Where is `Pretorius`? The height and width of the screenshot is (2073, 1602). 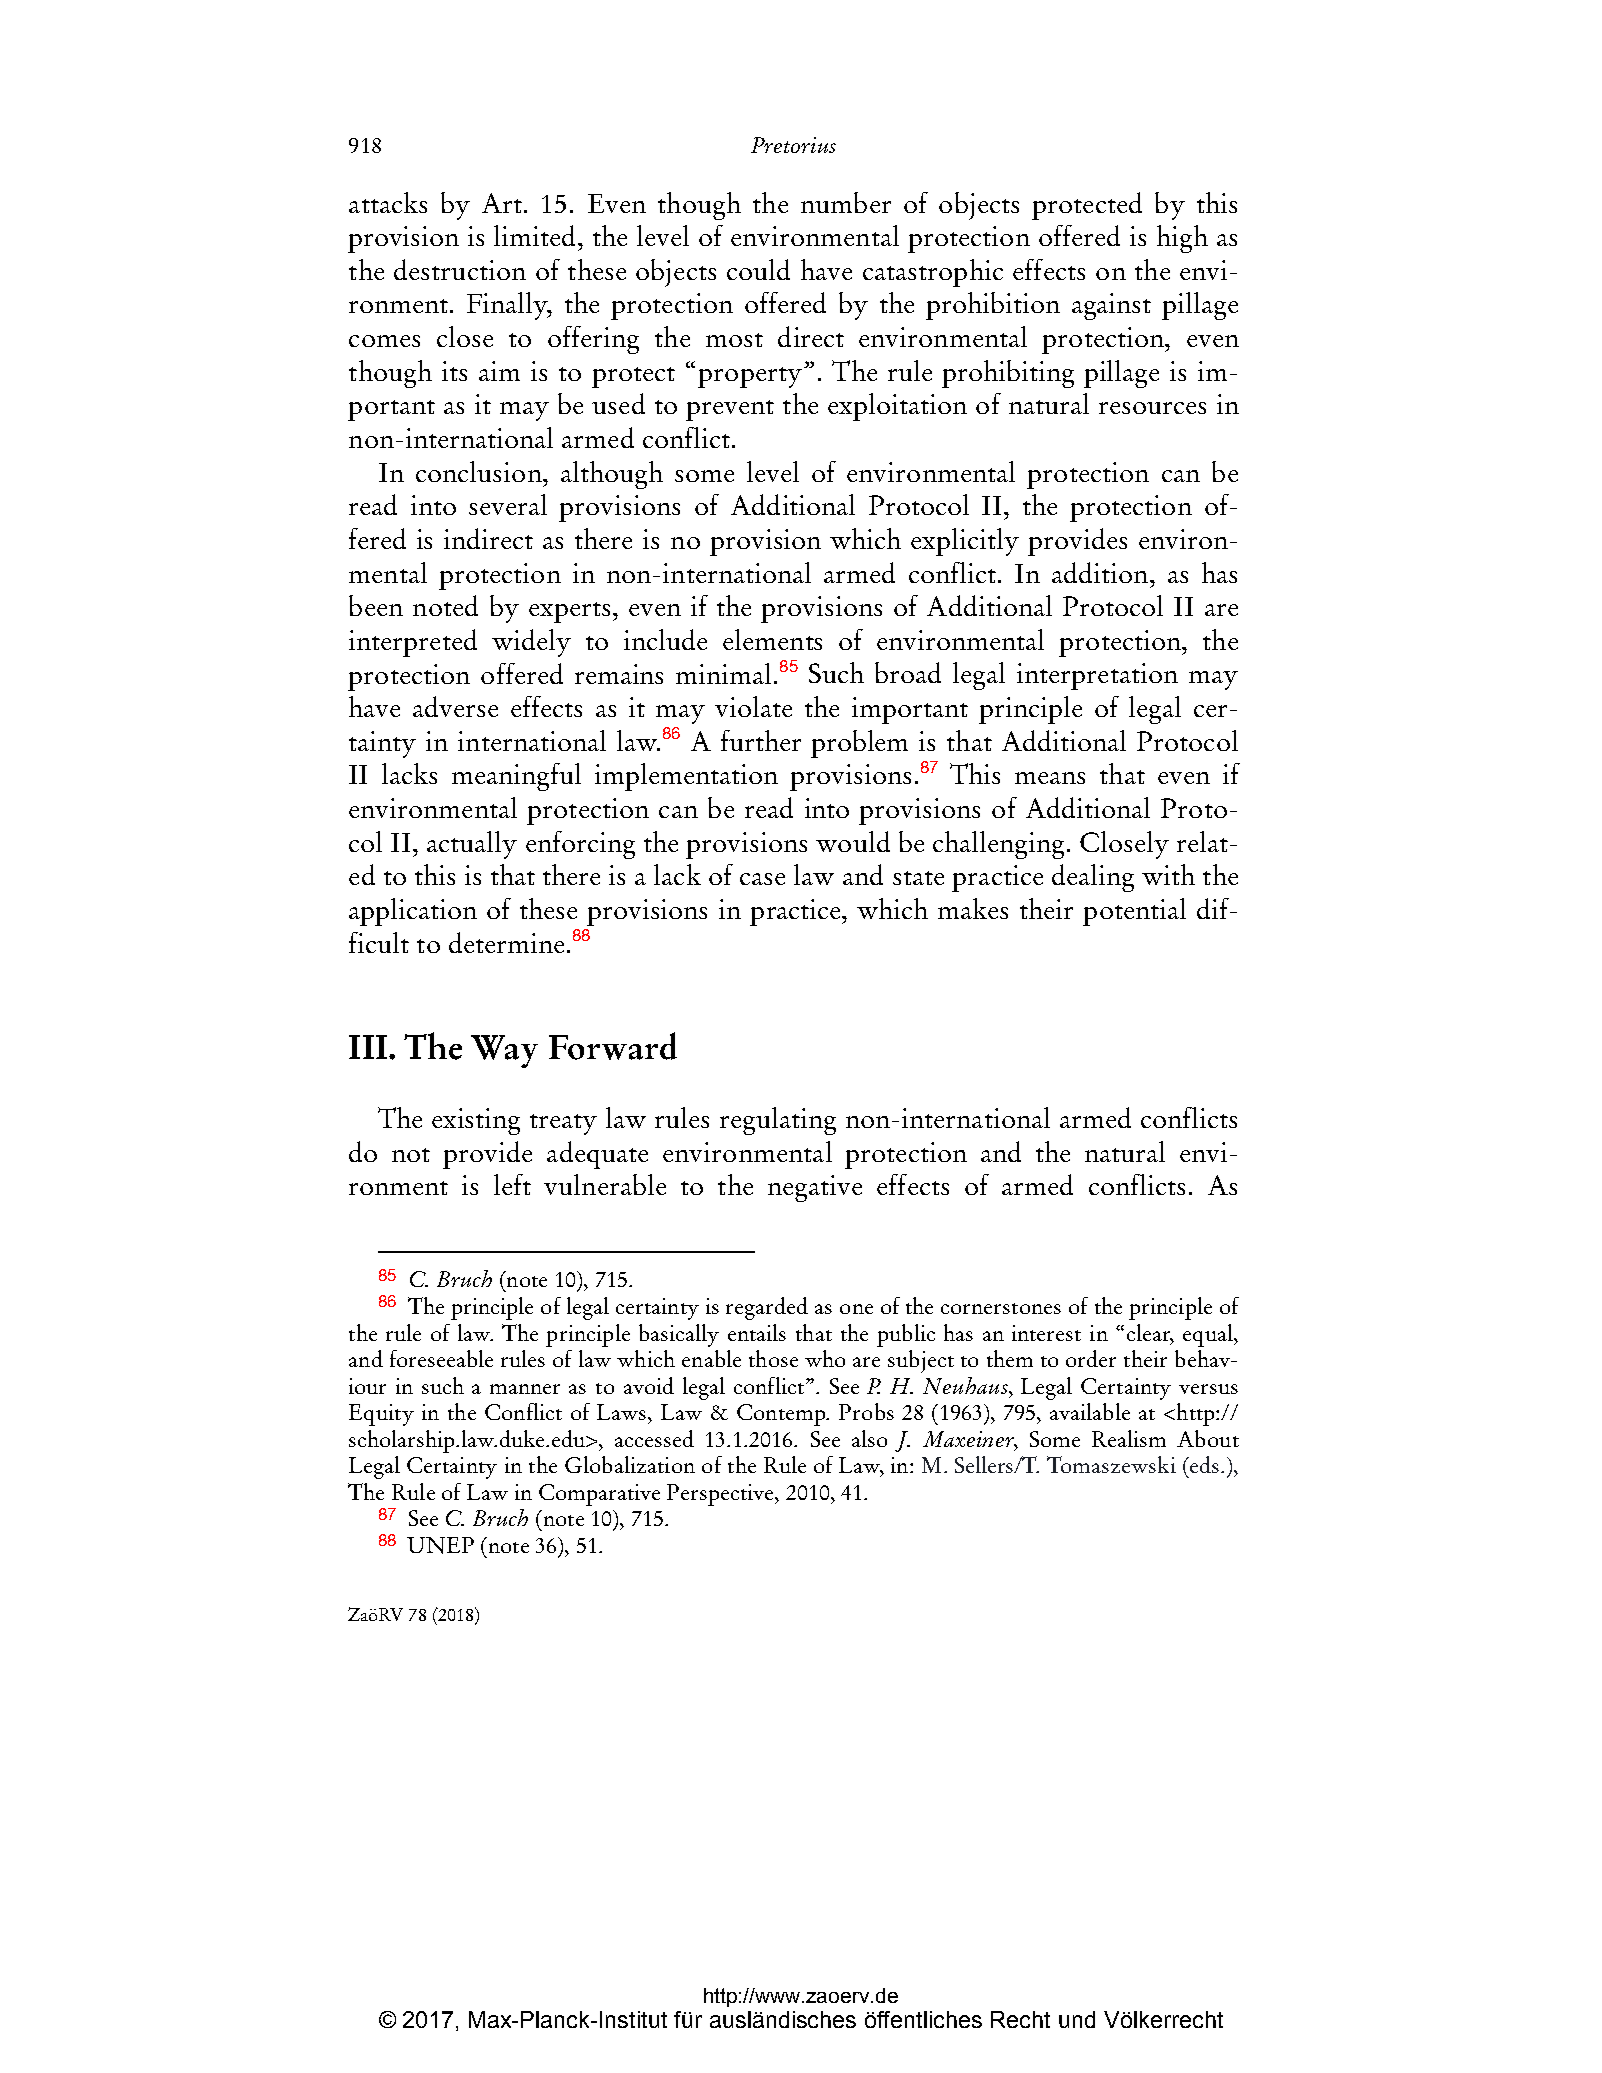
Pretorius is located at coordinates (793, 145).
